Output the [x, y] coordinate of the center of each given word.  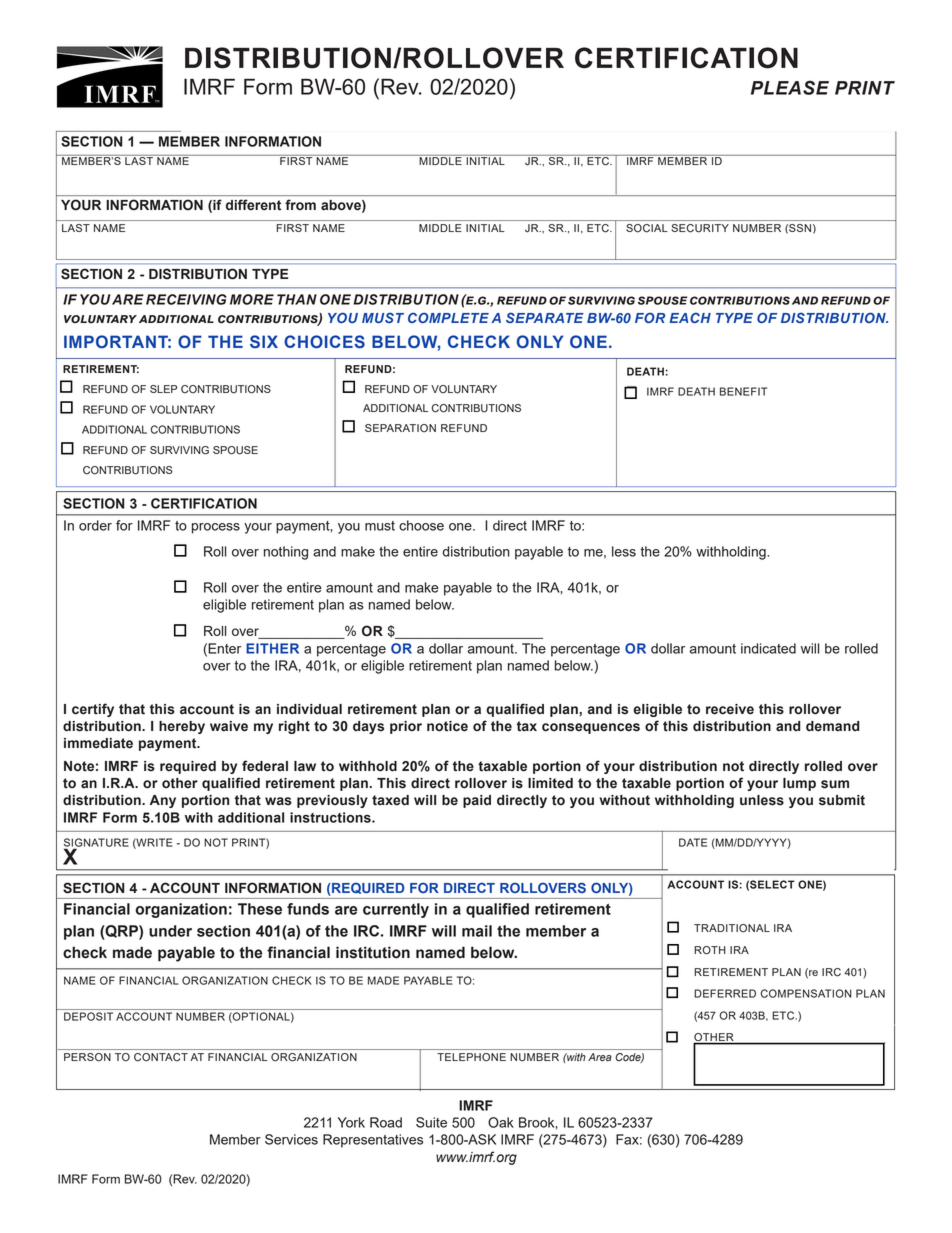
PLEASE [790, 87]
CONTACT [161, 1057]
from [300, 204]
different [253, 205]
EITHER [272, 648]
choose [421, 525]
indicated [768, 648]
